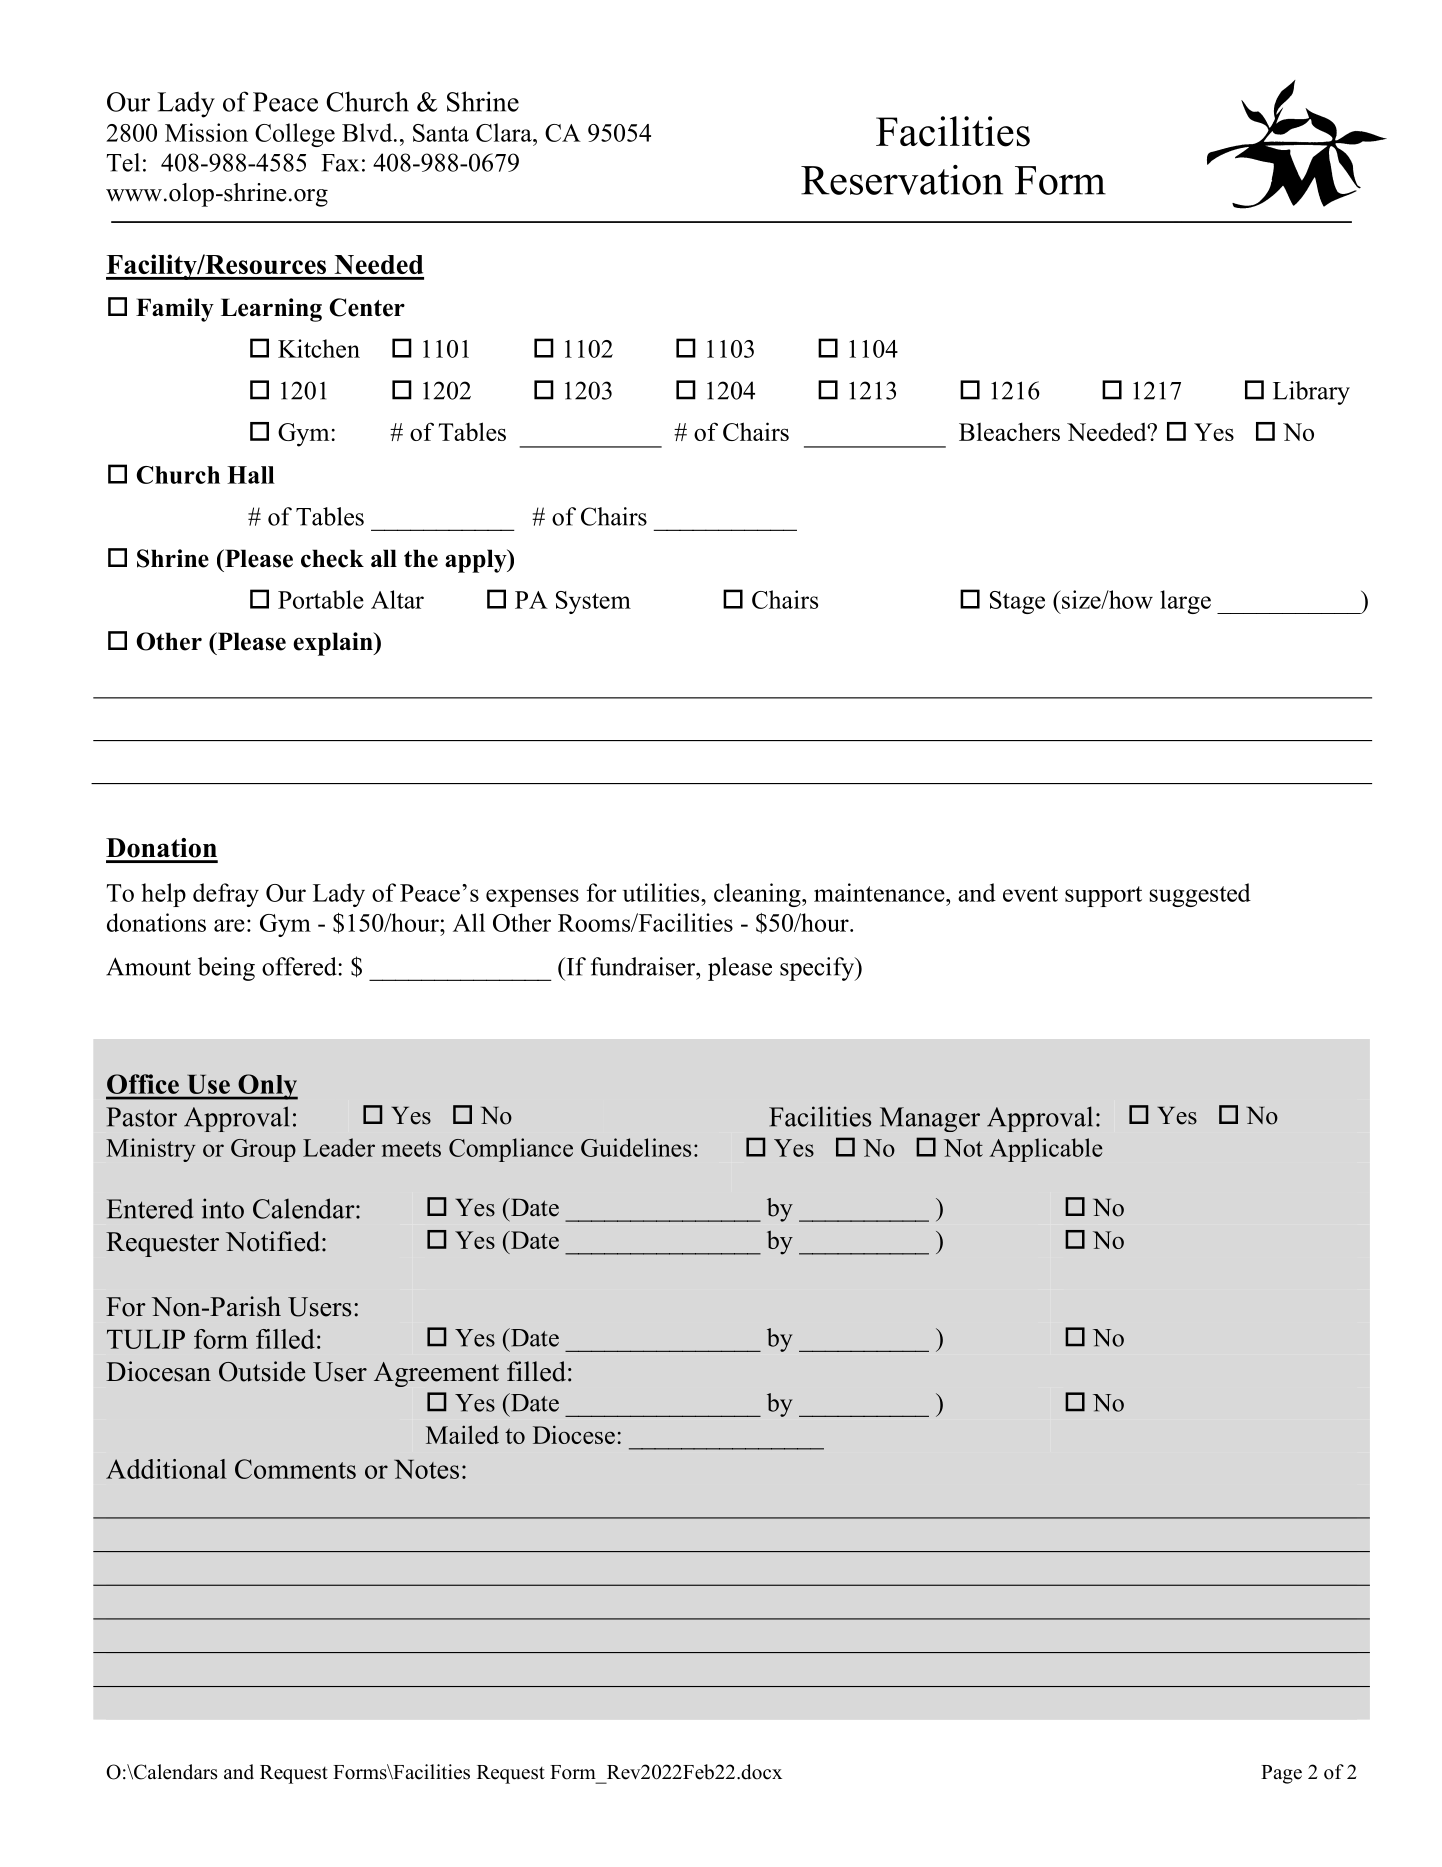 This page has width=1442, height=1867. Describe the element at coordinates (1281, 1774) in the page. I see `Page` at that location.
